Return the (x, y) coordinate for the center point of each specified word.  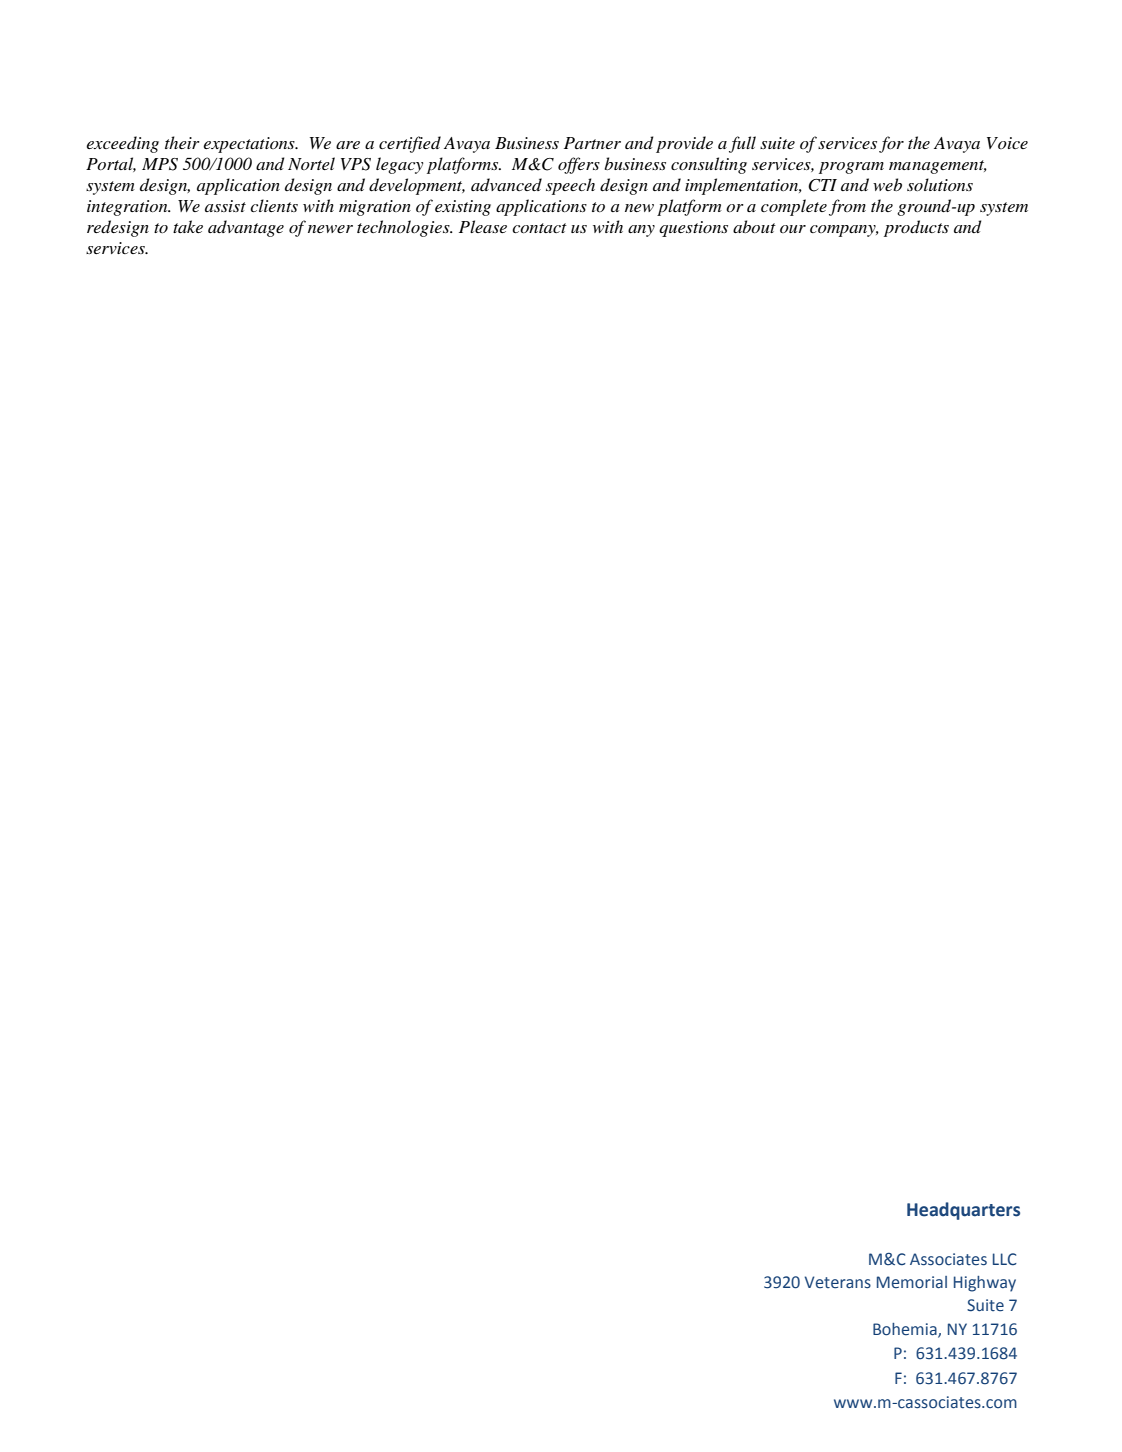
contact (539, 228)
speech (570, 186)
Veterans (838, 1282)
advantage (246, 228)
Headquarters (963, 1211)
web (887, 184)
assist (225, 206)
